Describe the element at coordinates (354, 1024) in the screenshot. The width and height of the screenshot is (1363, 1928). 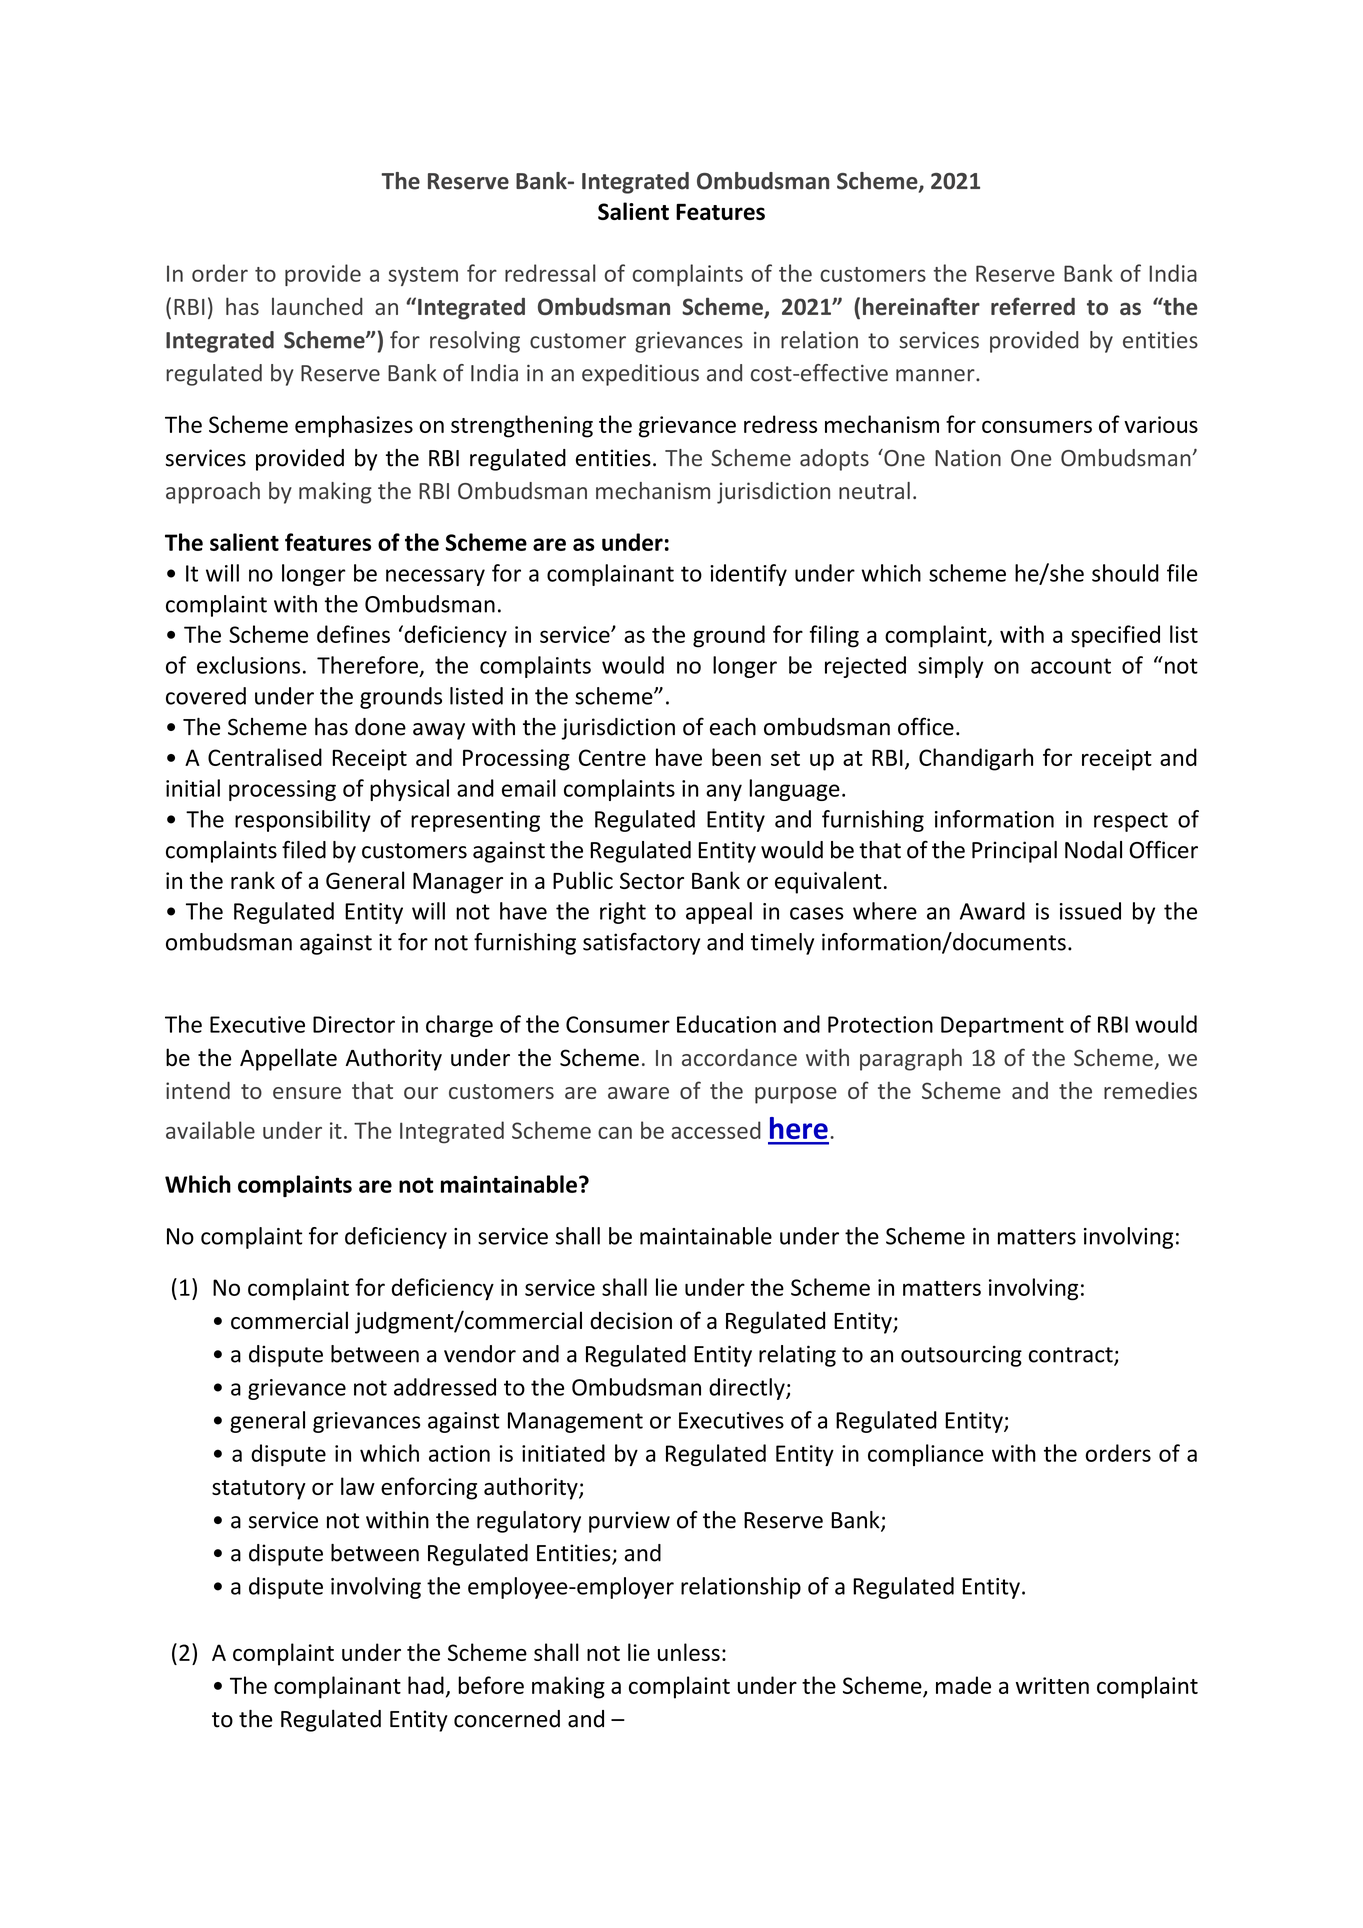
I see `Director` at that location.
